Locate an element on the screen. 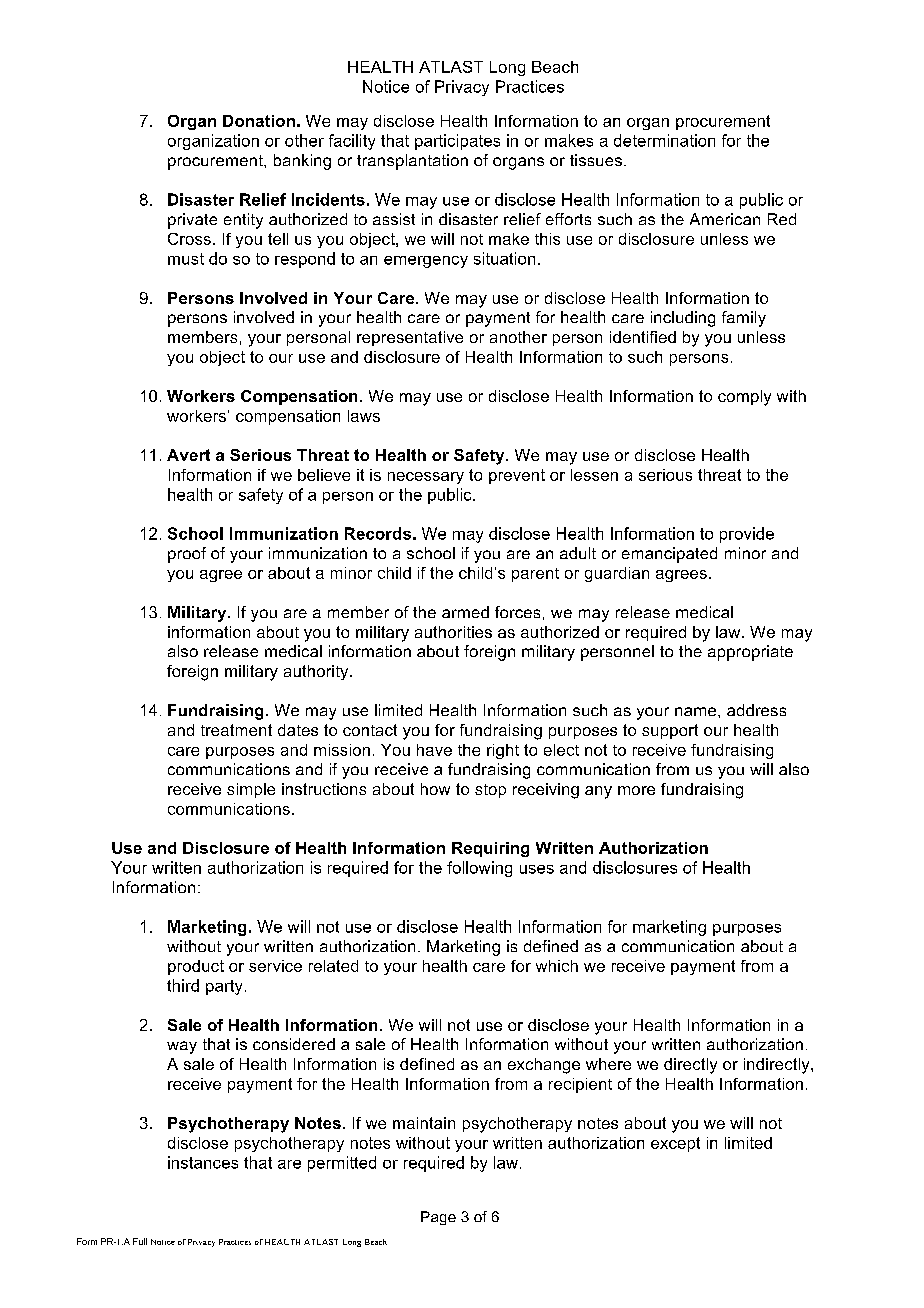 This screenshot has width=924, height=1308. product is located at coordinates (196, 967).
